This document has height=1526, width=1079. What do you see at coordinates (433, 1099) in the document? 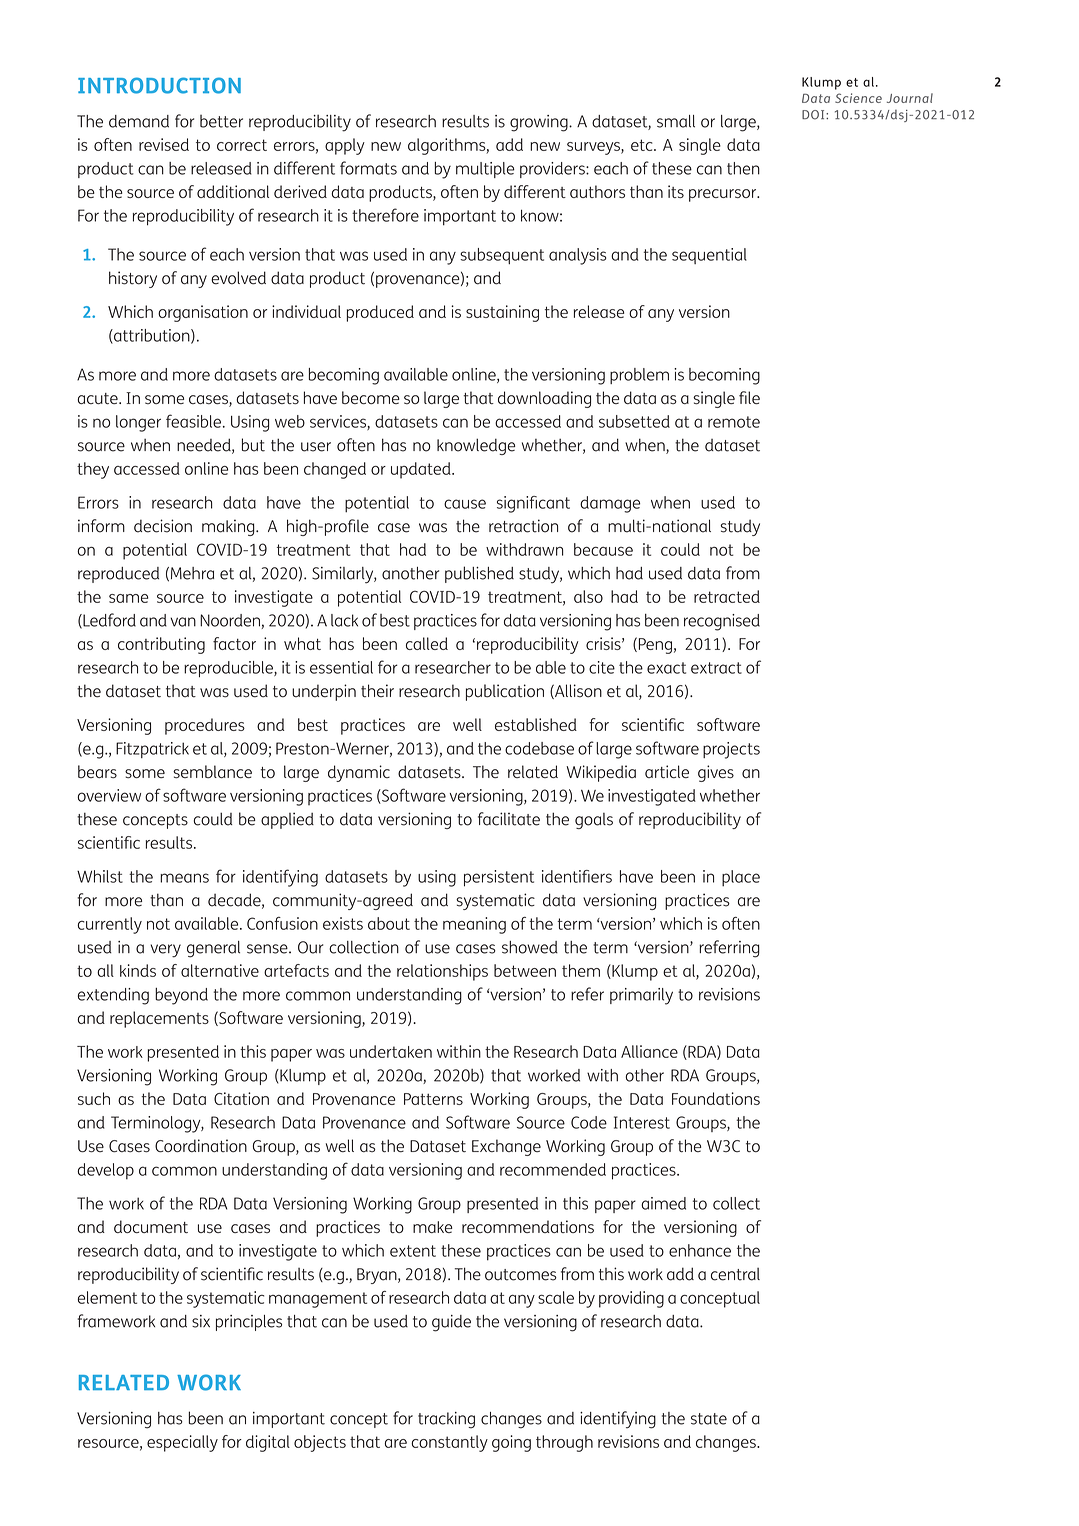
I see `Patterns` at bounding box center [433, 1099].
